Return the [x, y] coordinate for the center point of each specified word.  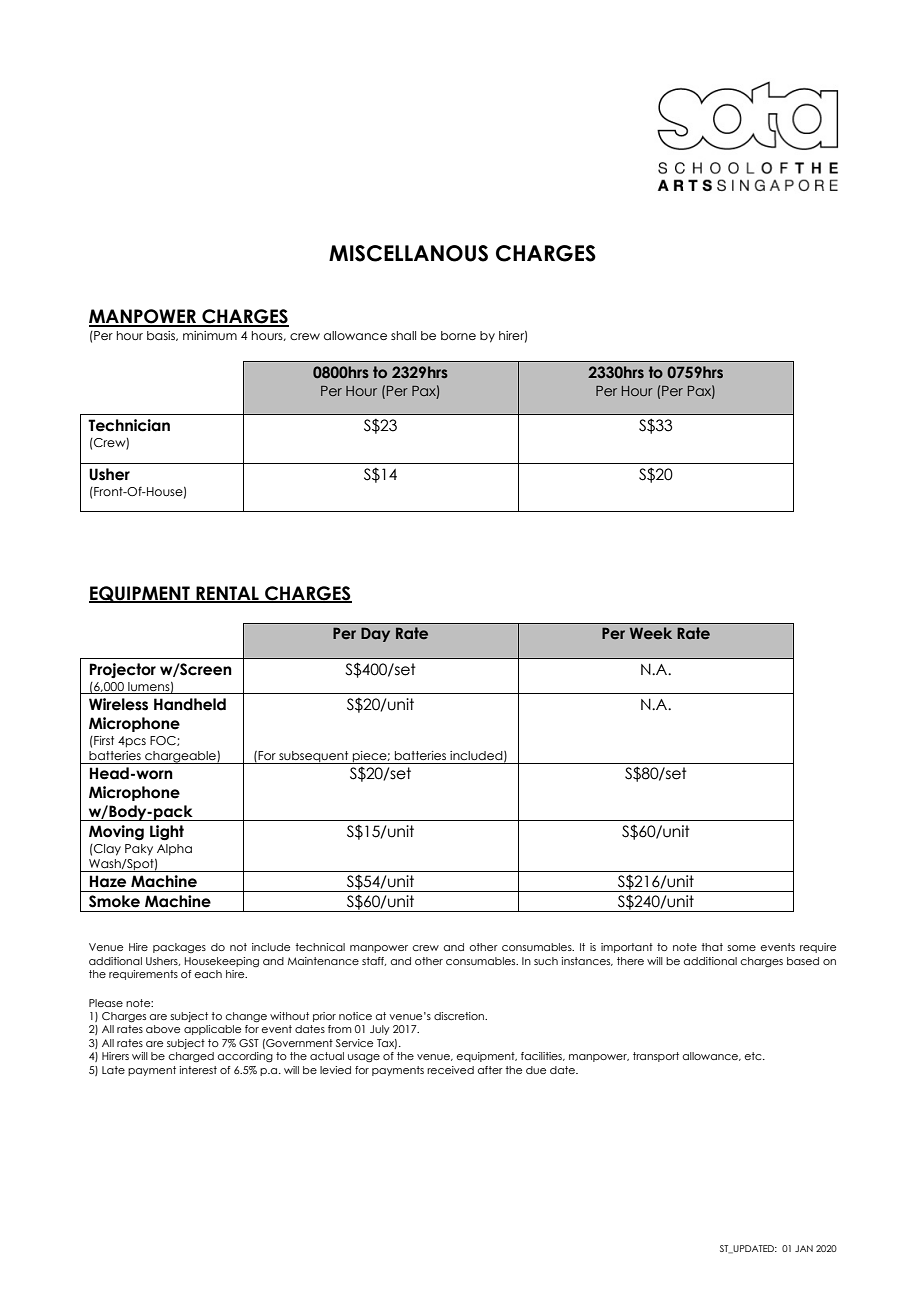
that [712, 947]
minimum [210, 335]
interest [198, 1070]
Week [651, 633]
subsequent [314, 757]
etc [754, 1056]
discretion [460, 1016]
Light [167, 833]
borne [458, 335]
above [163, 1029]
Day [375, 634]
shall [403, 335]
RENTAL [227, 594]
